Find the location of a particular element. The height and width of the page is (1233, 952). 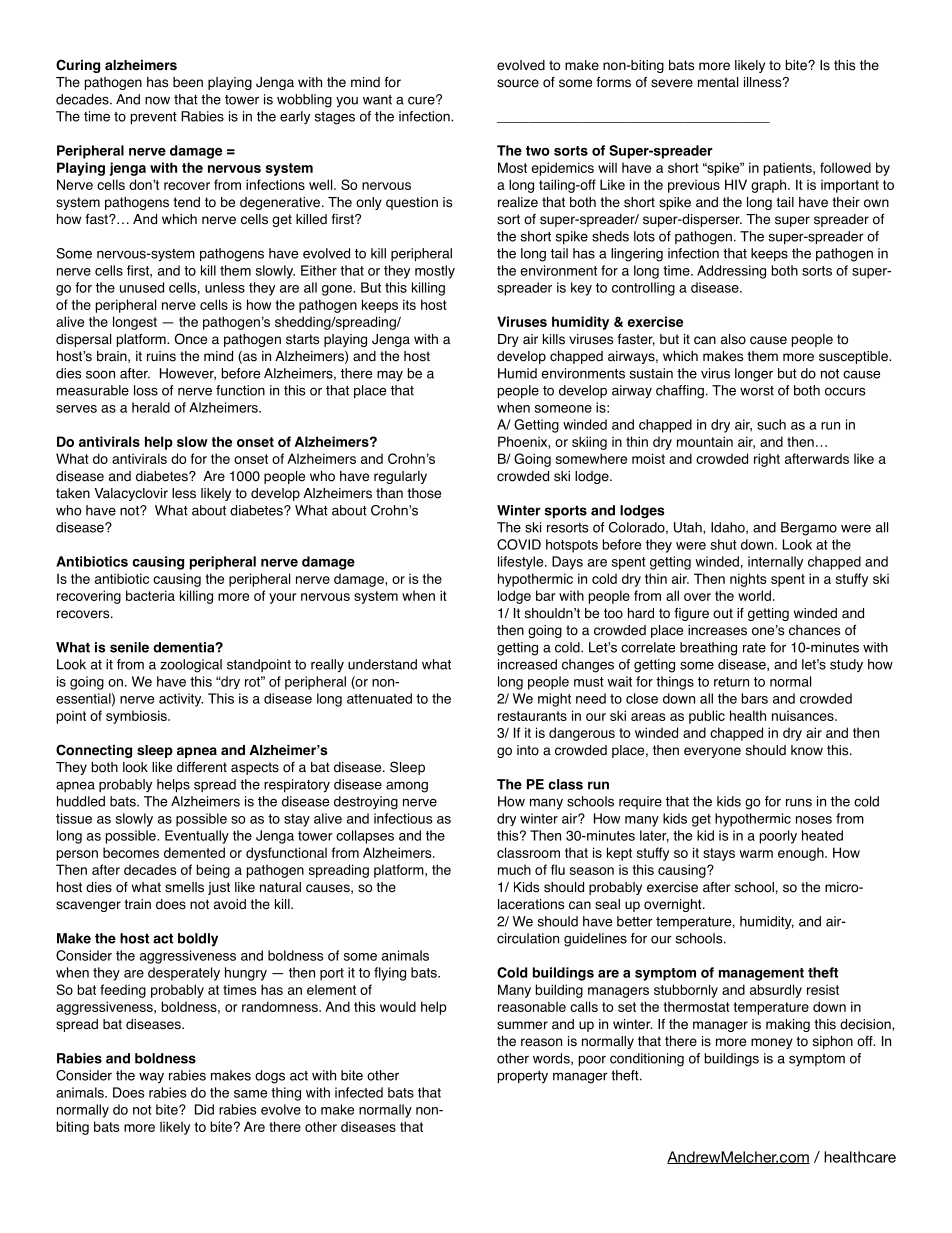

warm is located at coordinates (756, 854).
